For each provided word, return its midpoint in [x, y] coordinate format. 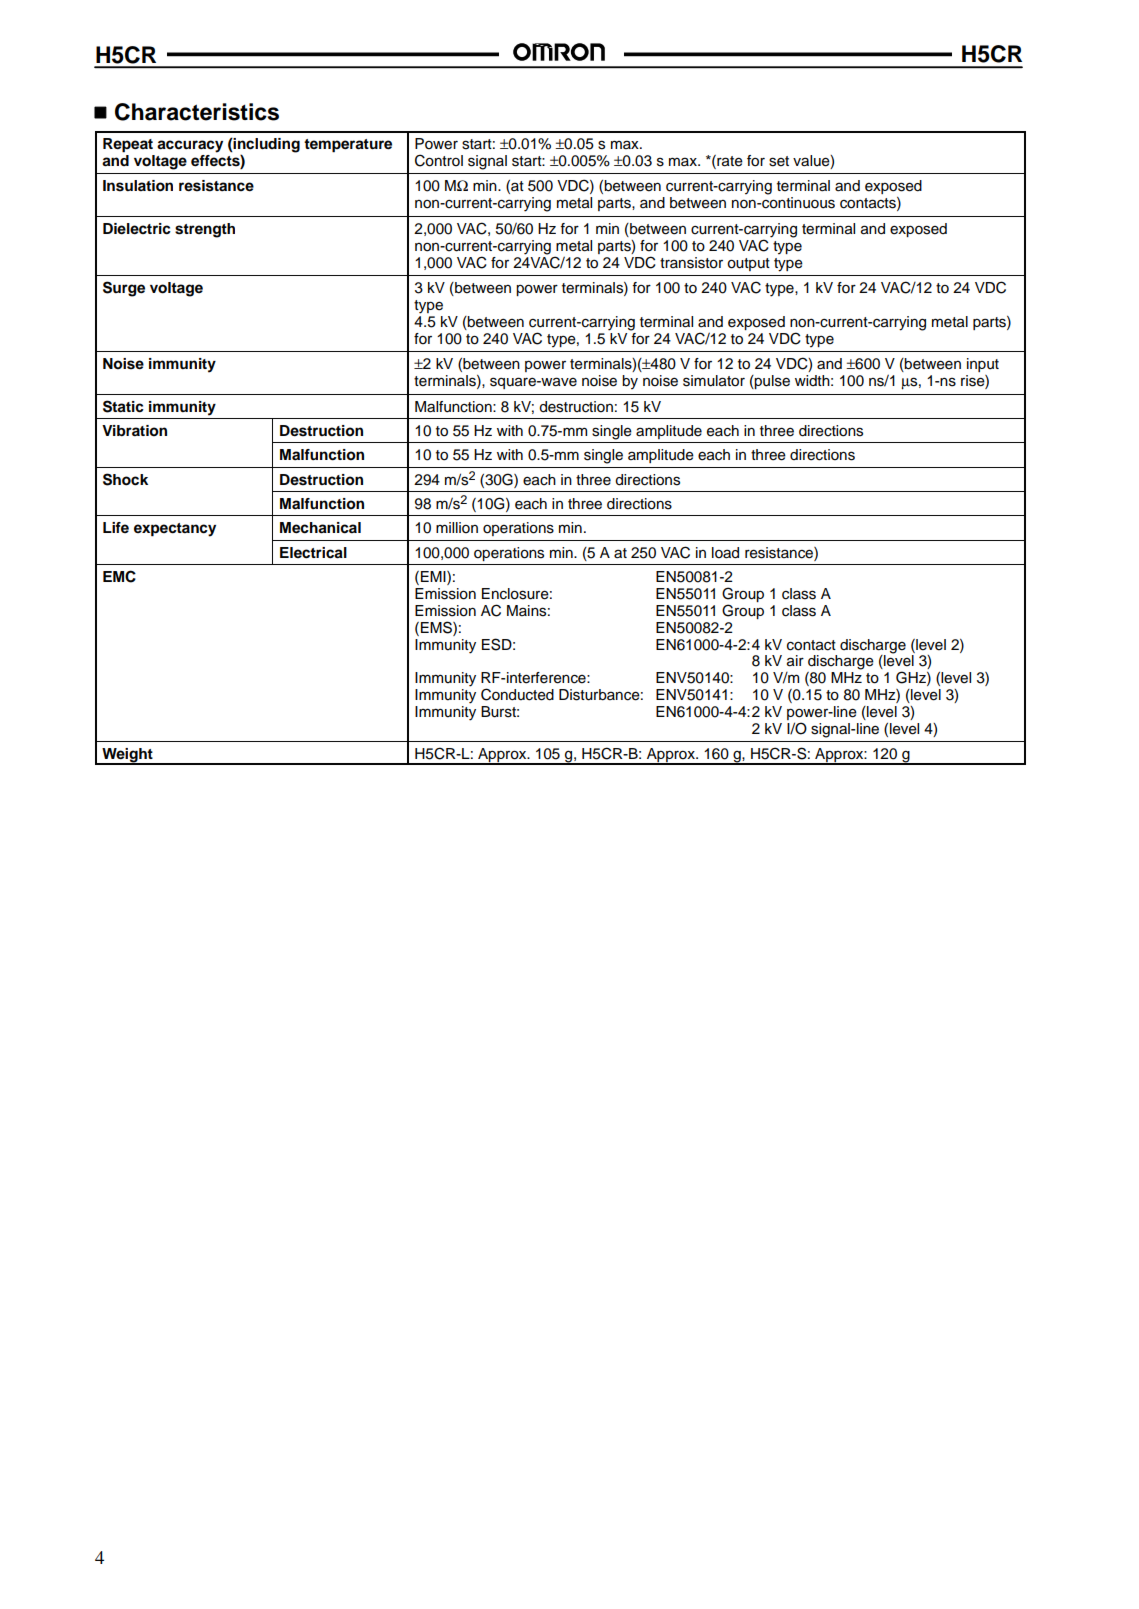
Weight [127, 756]
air [795, 661]
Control [439, 160]
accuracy [190, 146]
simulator [714, 381]
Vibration [134, 431]
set [779, 161]
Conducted [517, 694]
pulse [771, 382]
